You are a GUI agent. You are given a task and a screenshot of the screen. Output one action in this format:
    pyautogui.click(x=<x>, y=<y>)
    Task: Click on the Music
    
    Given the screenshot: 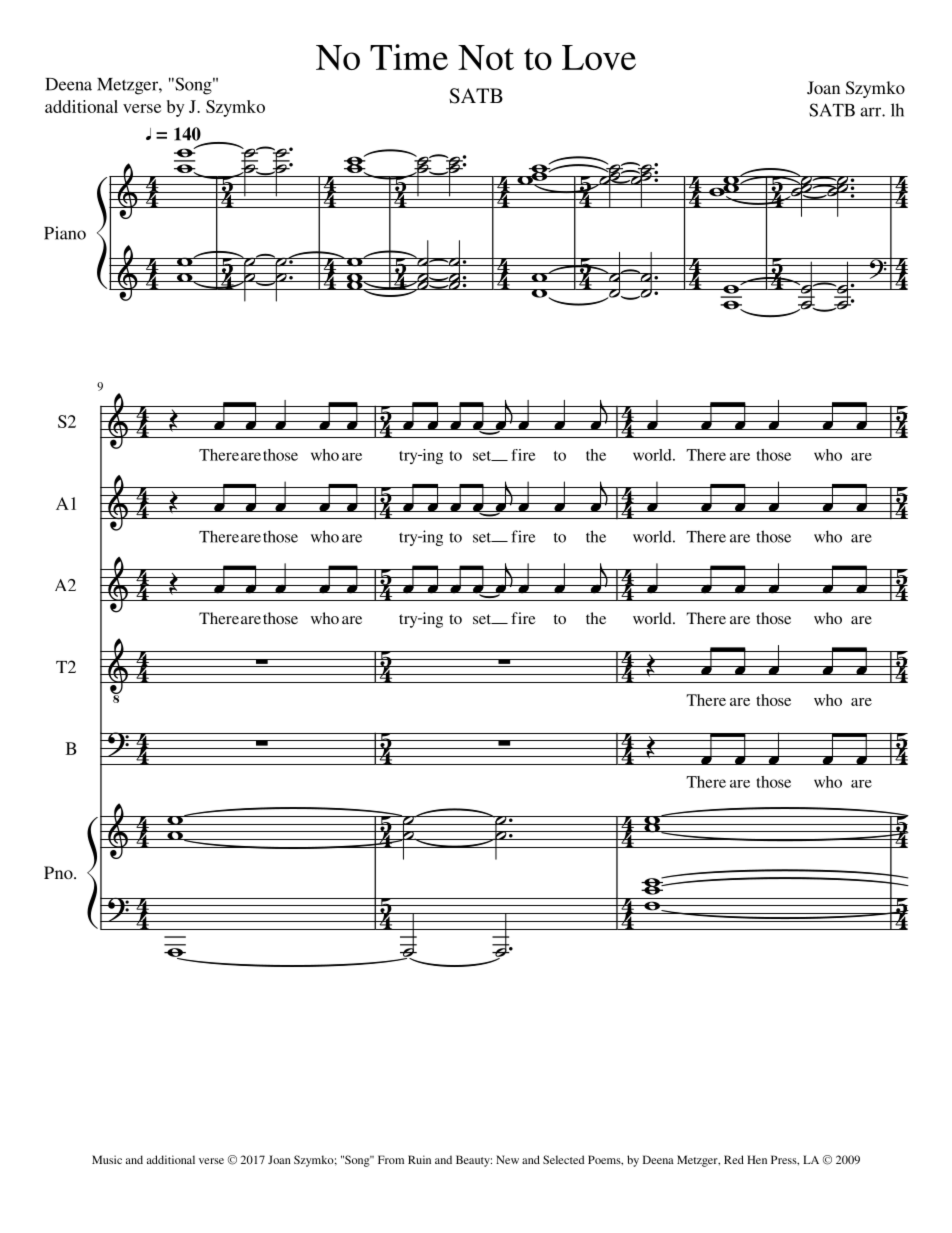 What is the action you would take?
    pyautogui.click(x=107, y=1159)
